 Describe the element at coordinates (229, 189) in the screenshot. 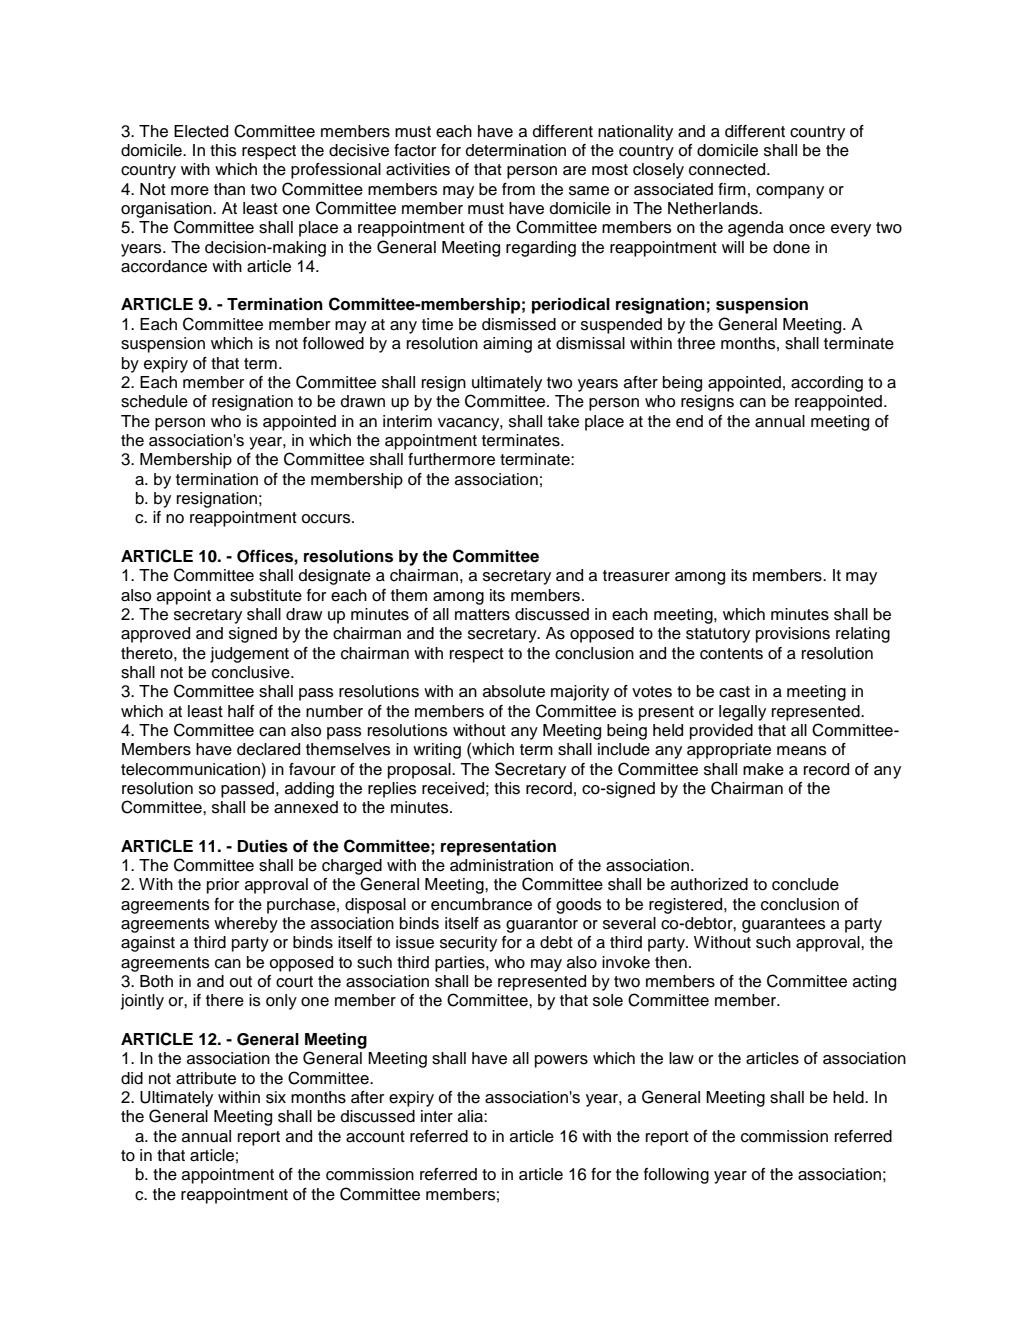

I see `than` at that location.
